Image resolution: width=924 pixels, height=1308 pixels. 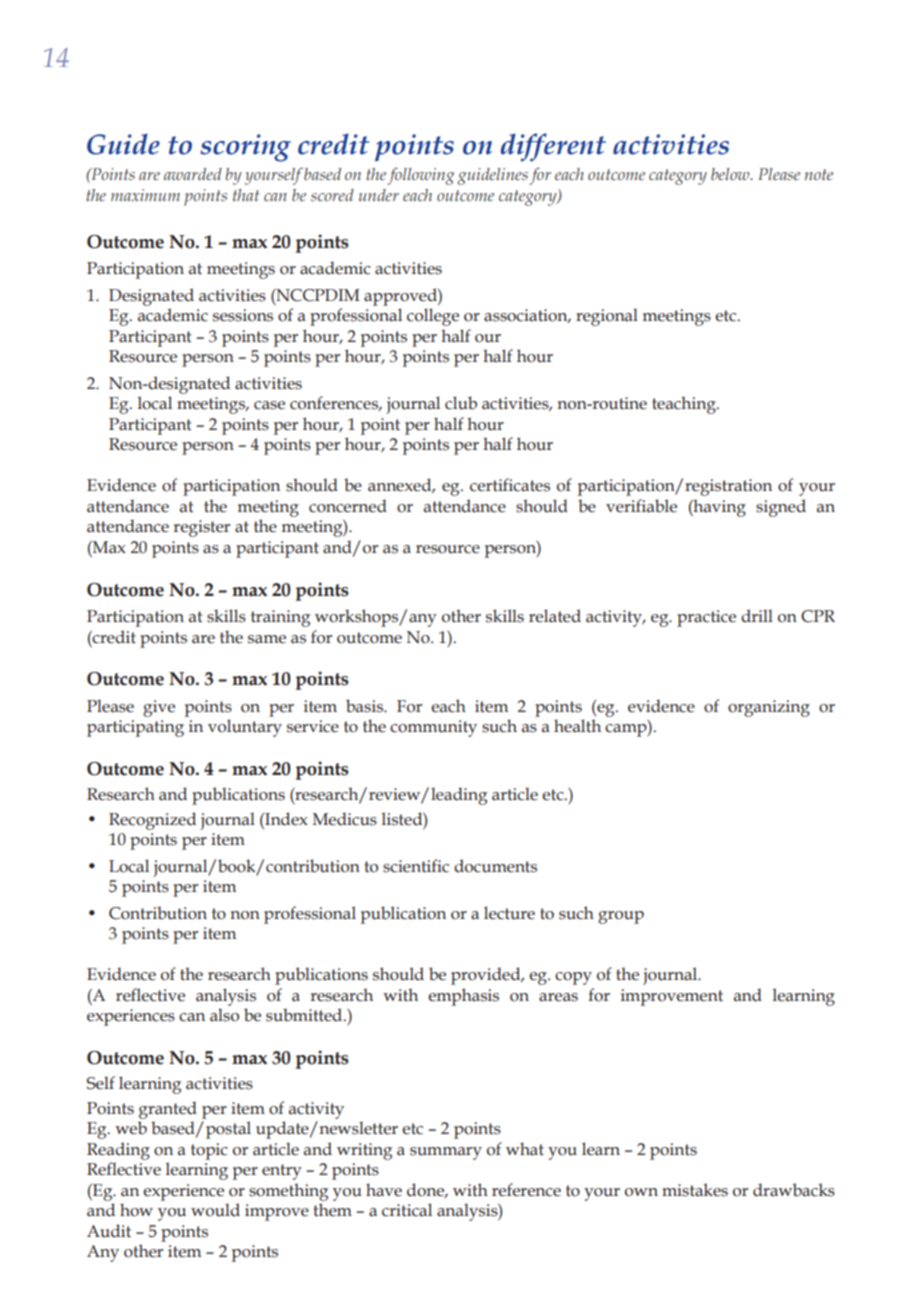 What do you see at coordinates (731, 174) in the screenshot?
I see `below` at bounding box center [731, 174].
